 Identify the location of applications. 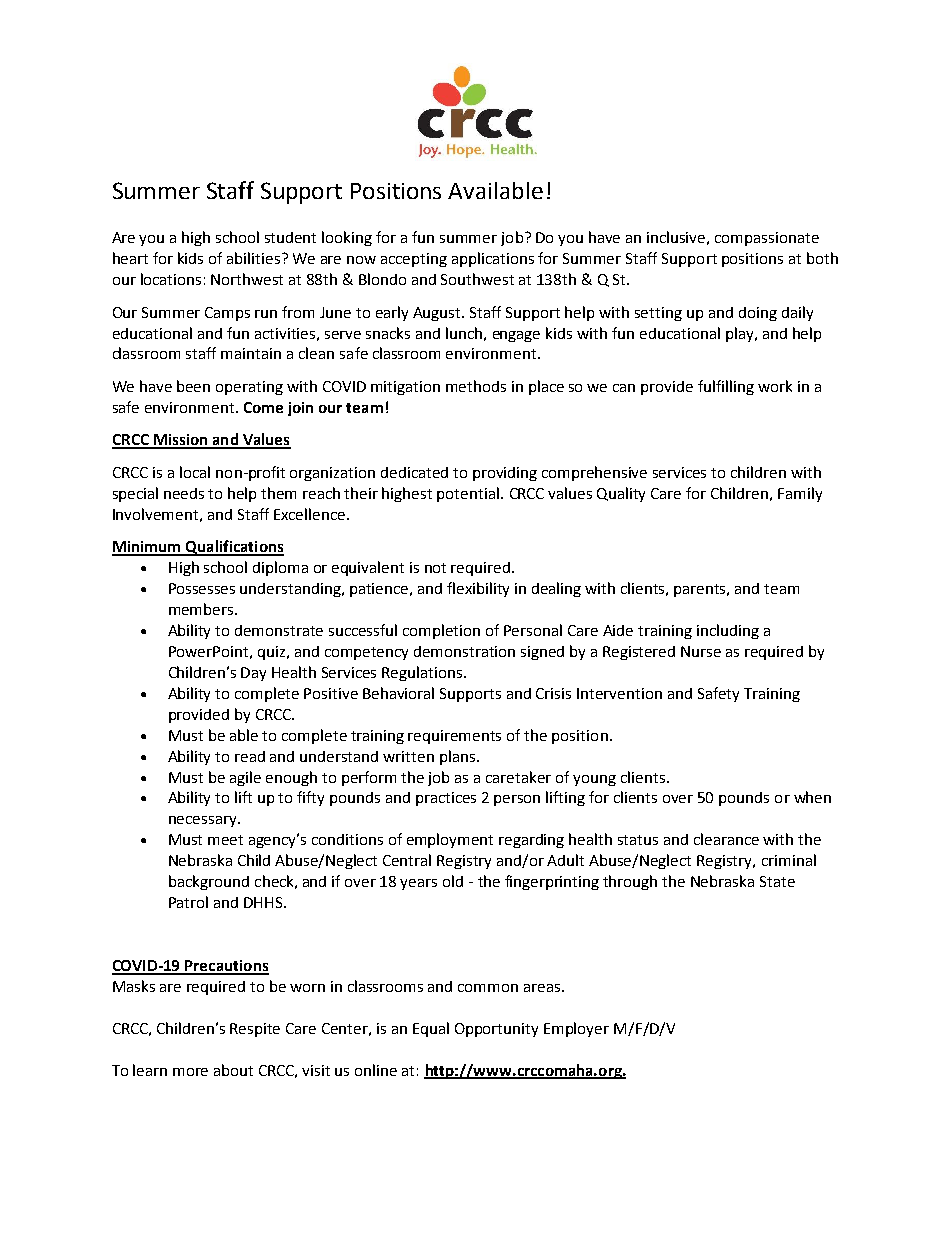
(493, 259).
